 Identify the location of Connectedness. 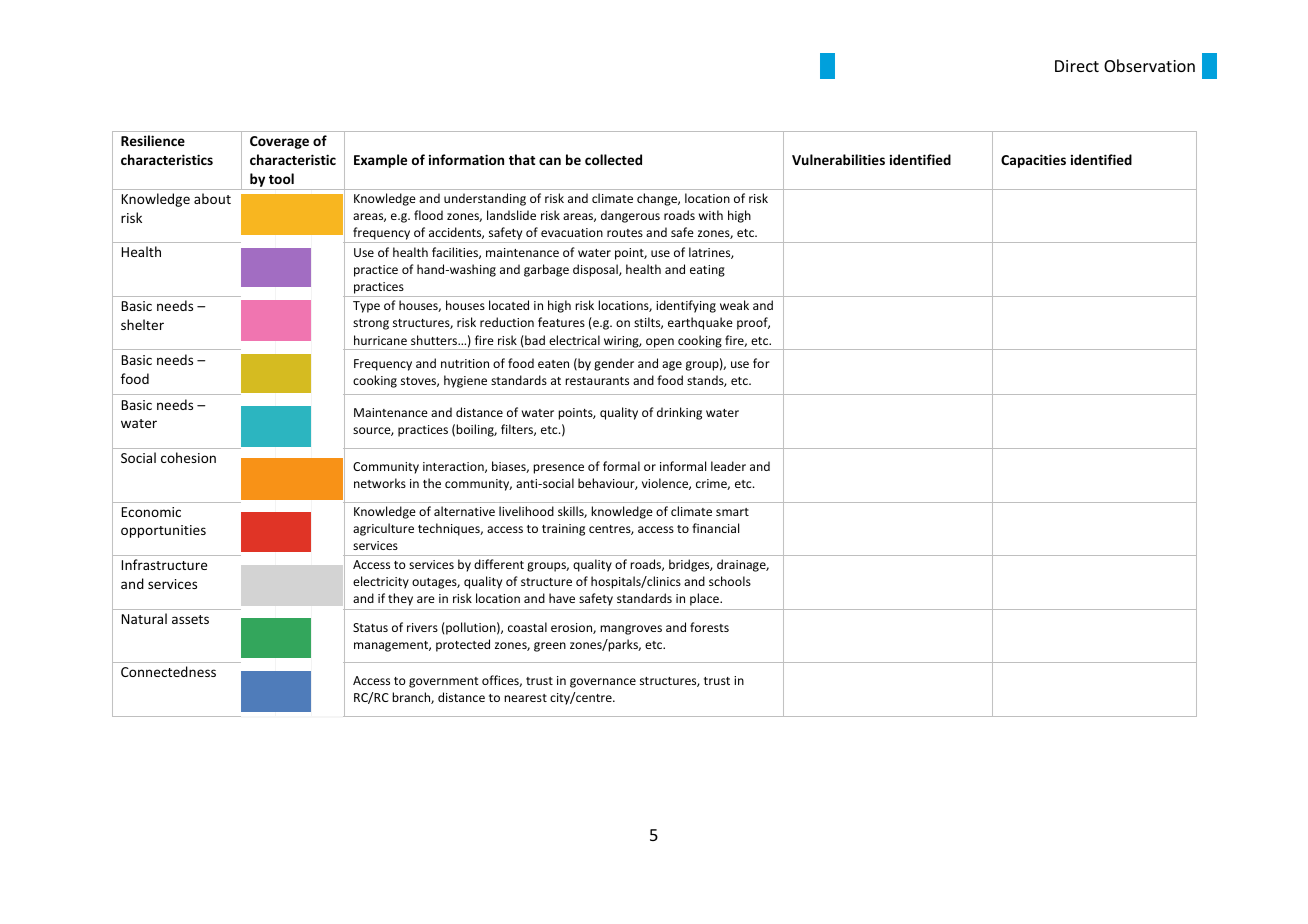
(168, 671).
